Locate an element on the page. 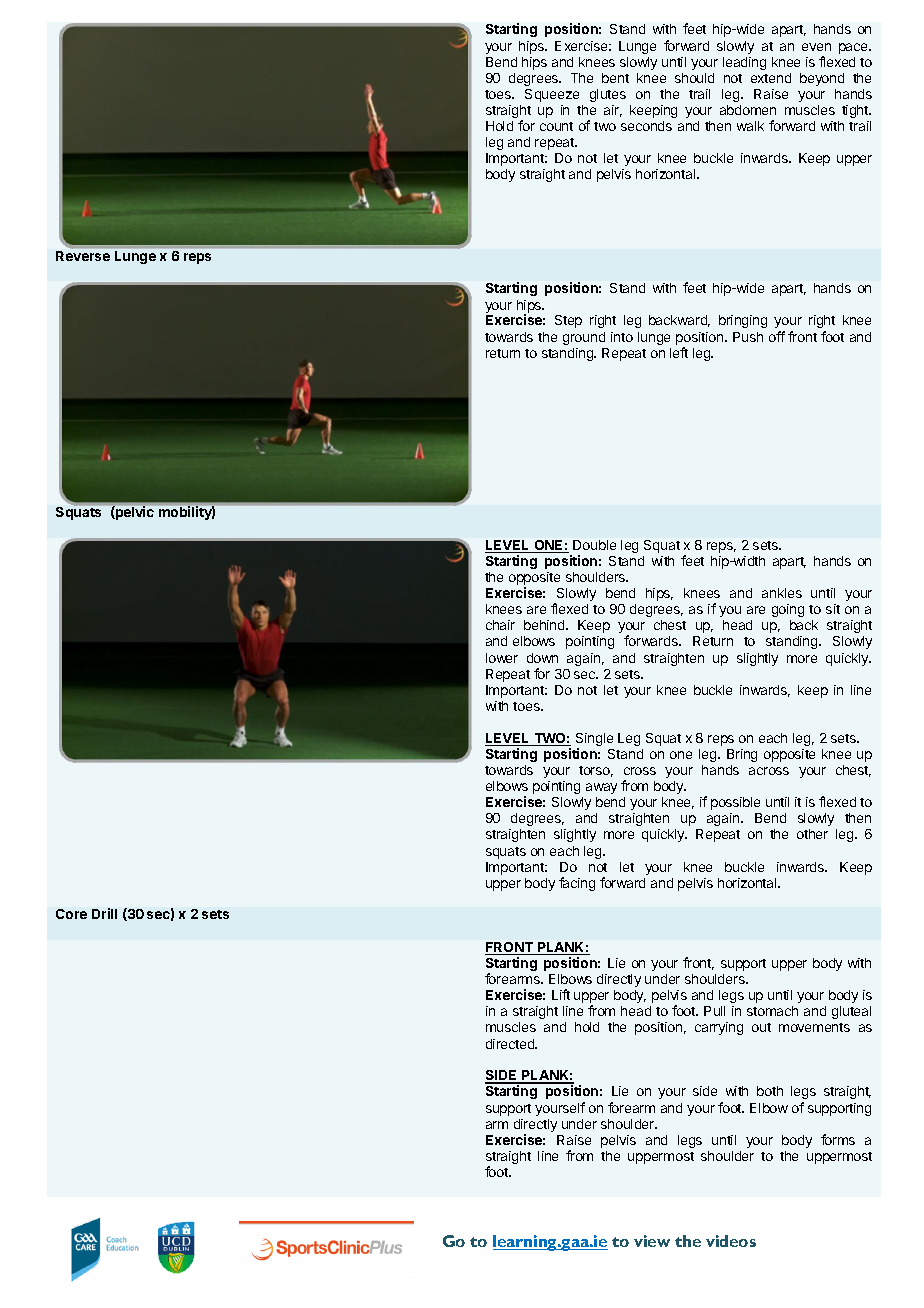  Reverse is located at coordinates (83, 256).
